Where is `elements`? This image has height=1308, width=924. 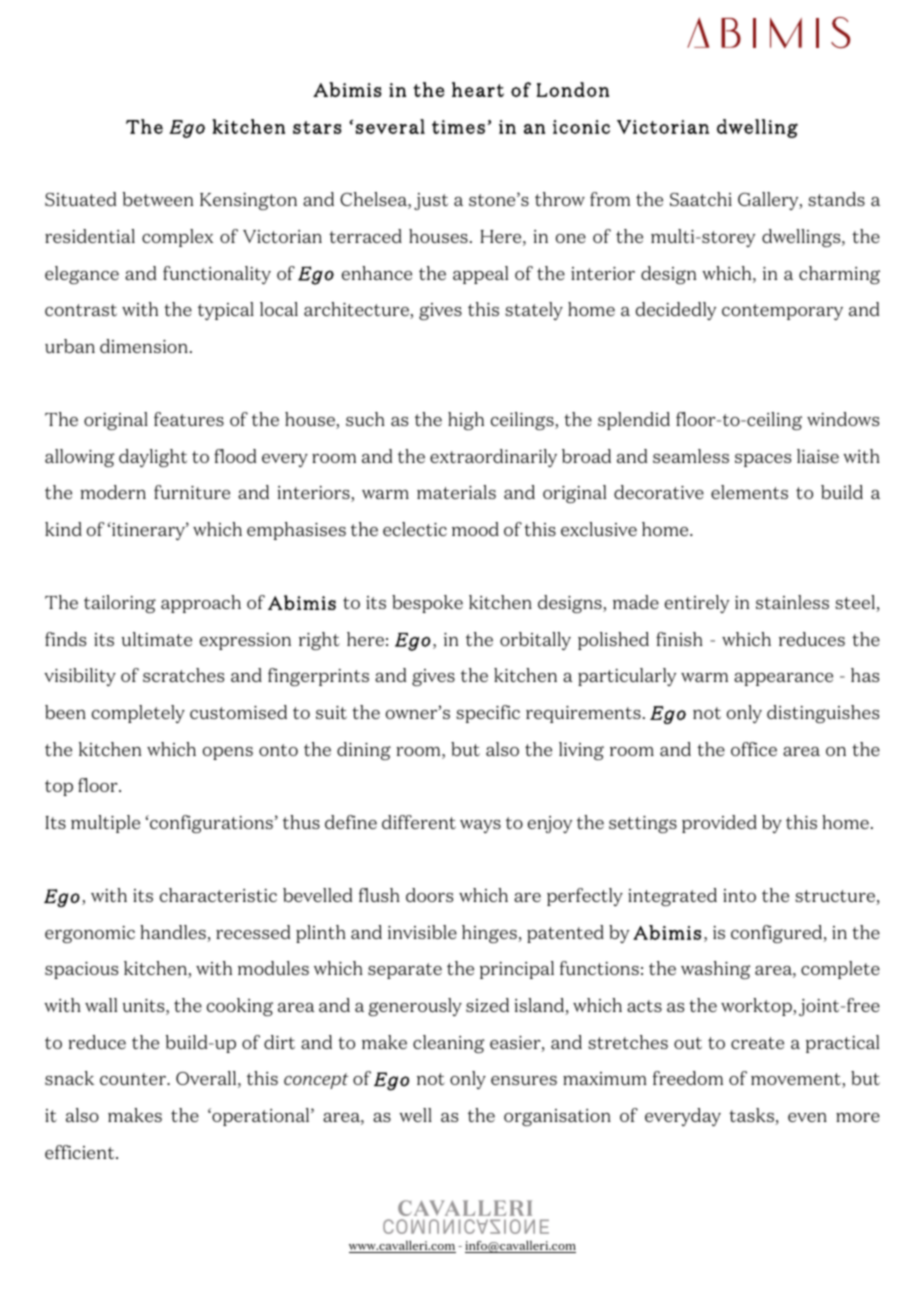
elements is located at coordinates (749, 492).
